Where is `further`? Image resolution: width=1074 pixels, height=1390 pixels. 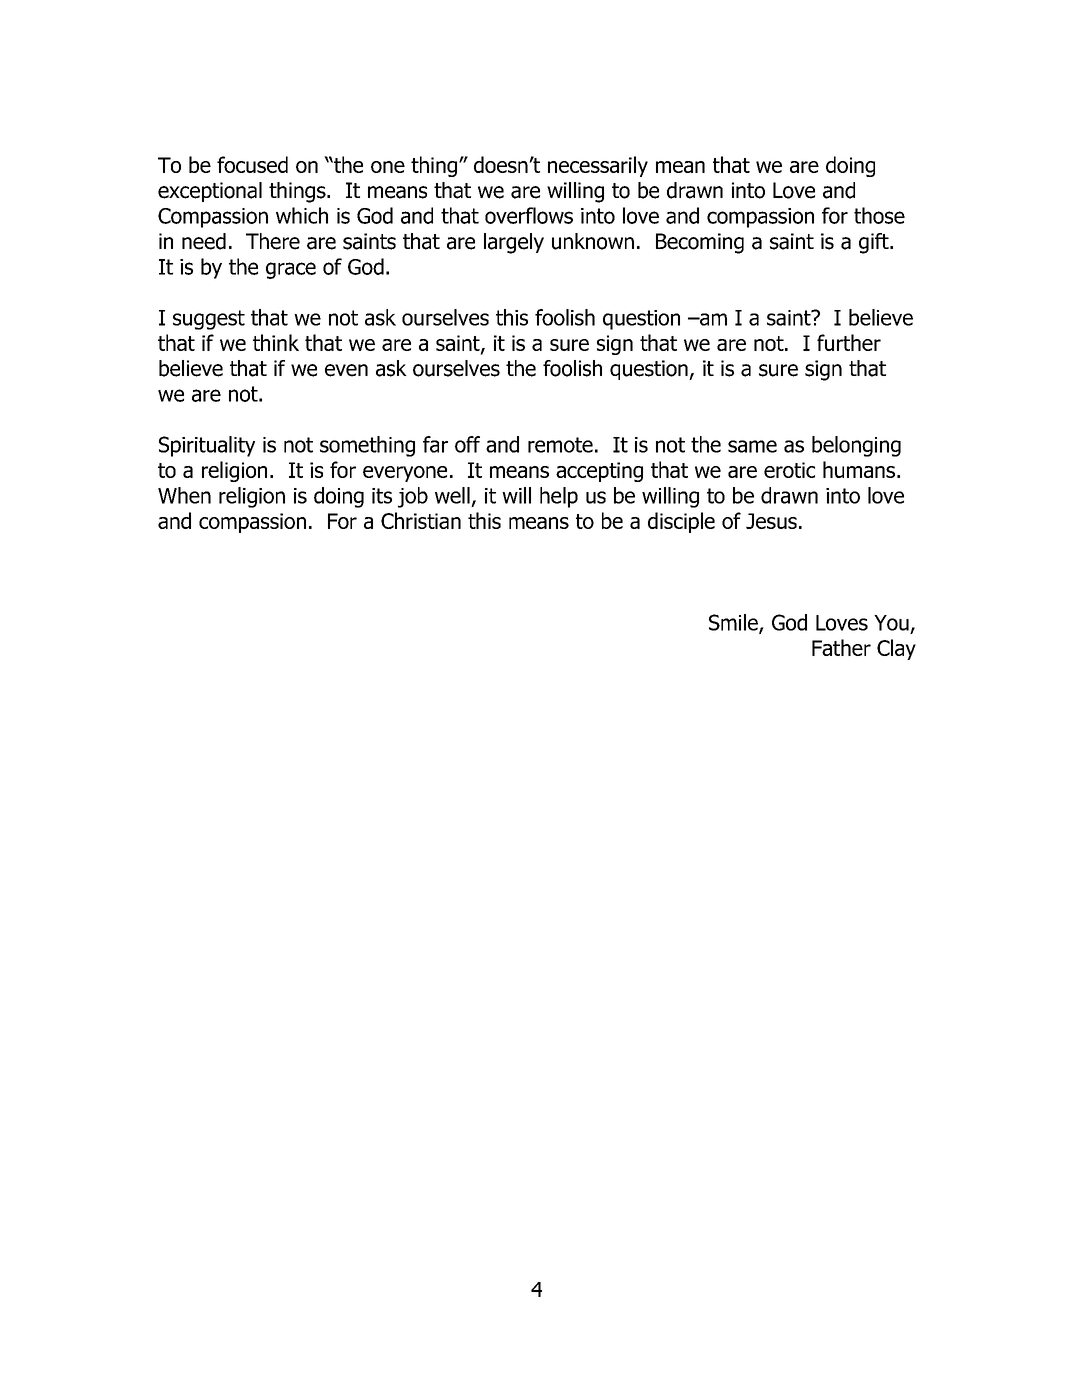
further is located at coordinates (849, 342).
